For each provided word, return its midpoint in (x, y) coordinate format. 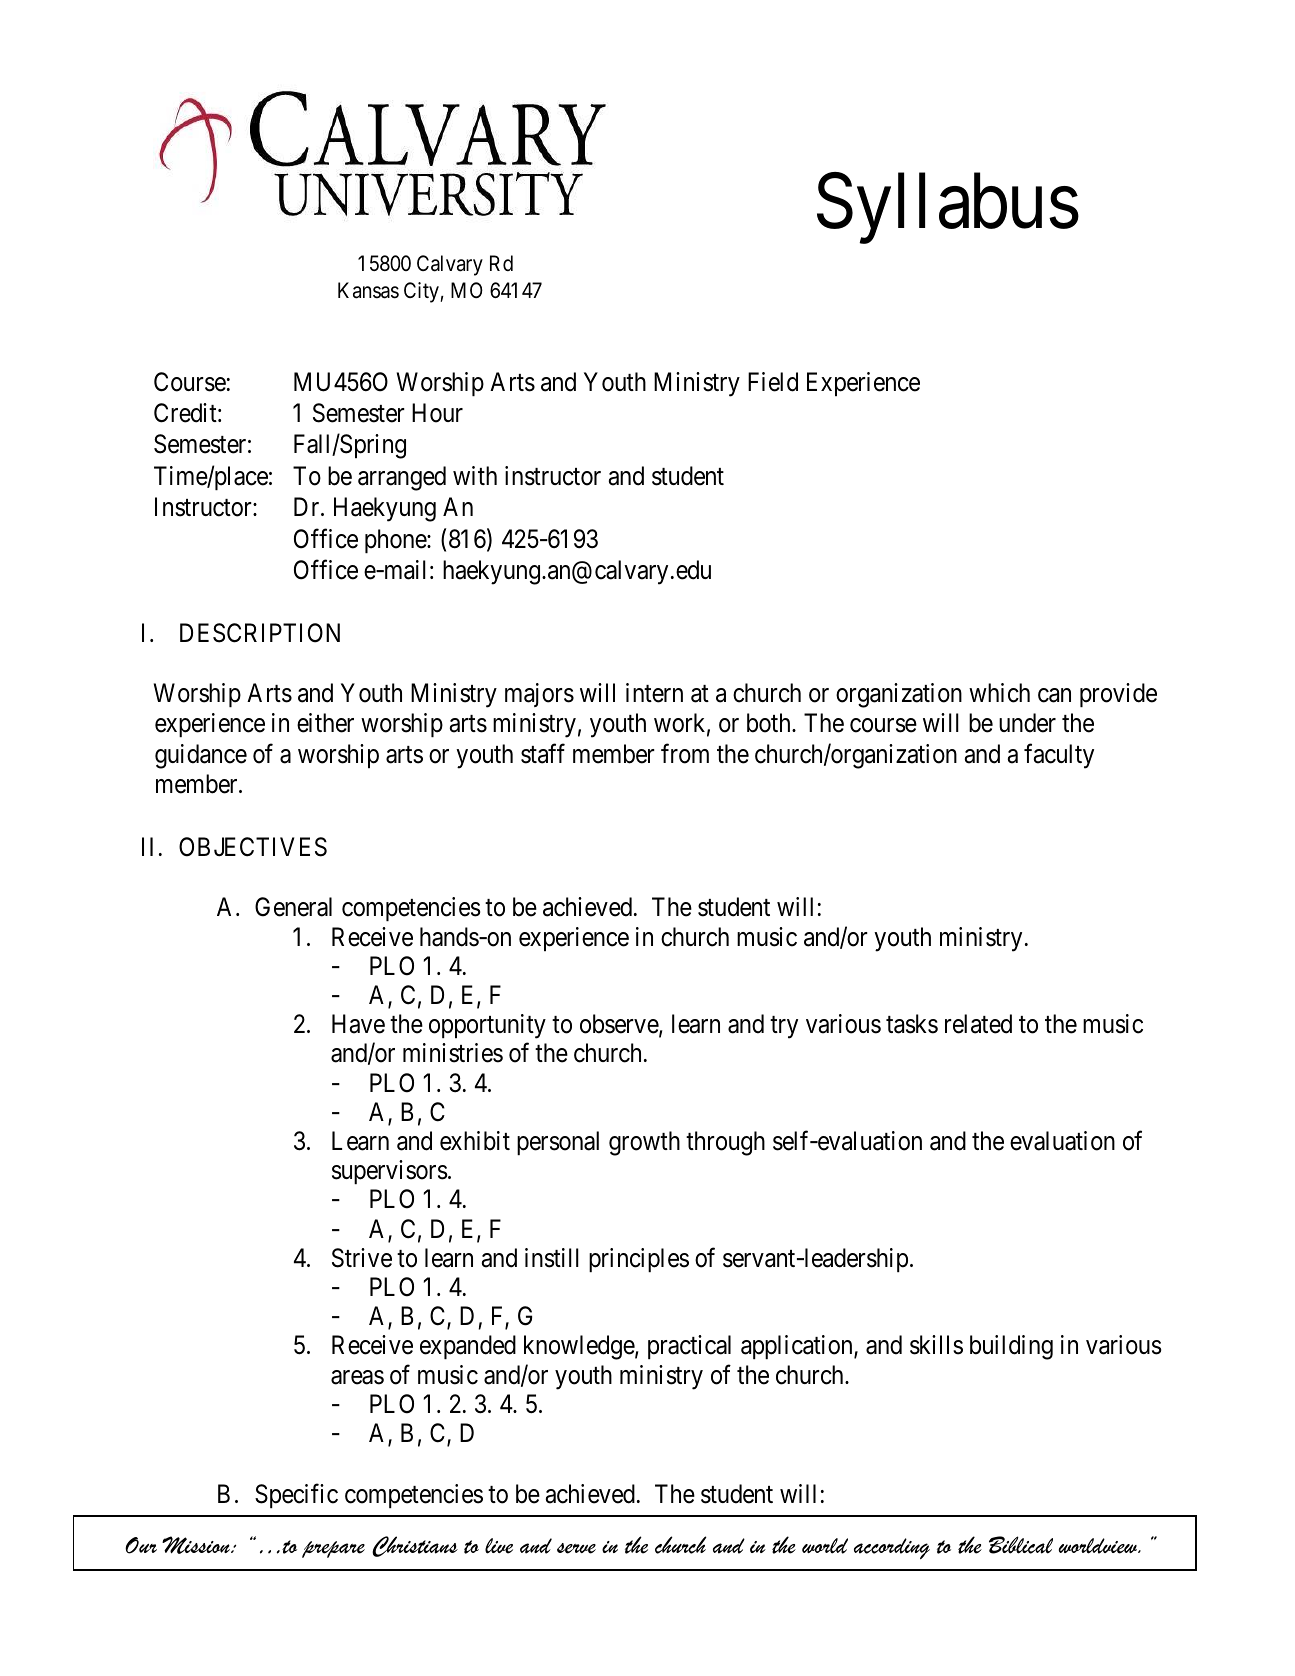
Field (773, 382)
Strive (362, 1258)
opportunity (487, 1026)
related (978, 1024)
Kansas (368, 290)
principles (639, 1260)
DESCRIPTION (260, 633)
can (1054, 696)
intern (654, 693)
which (999, 693)
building (1011, 1347)
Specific (296, 1495)
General (293, 907)
